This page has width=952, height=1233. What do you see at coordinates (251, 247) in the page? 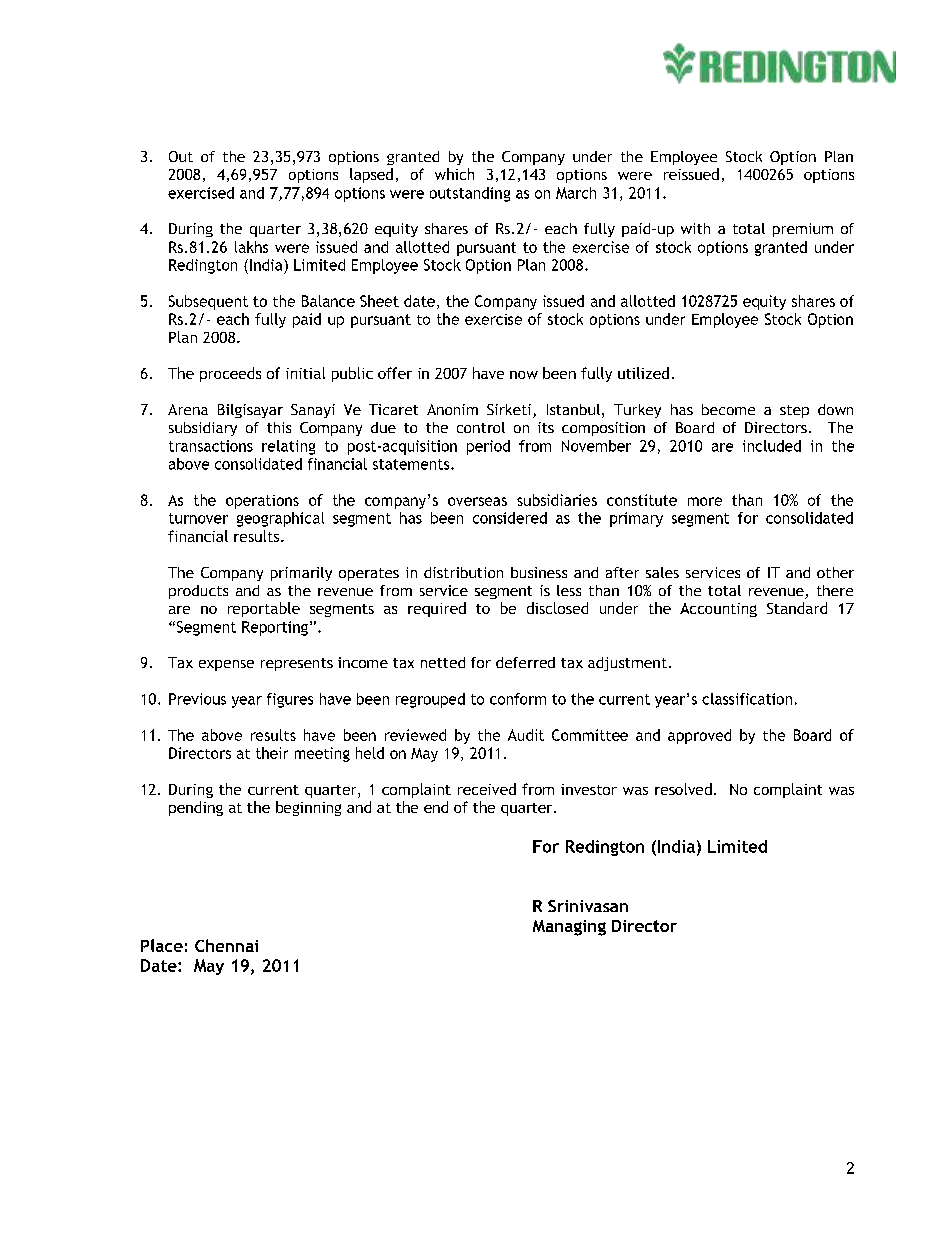
I see `lakhs` at bounding box center [251, 247].
